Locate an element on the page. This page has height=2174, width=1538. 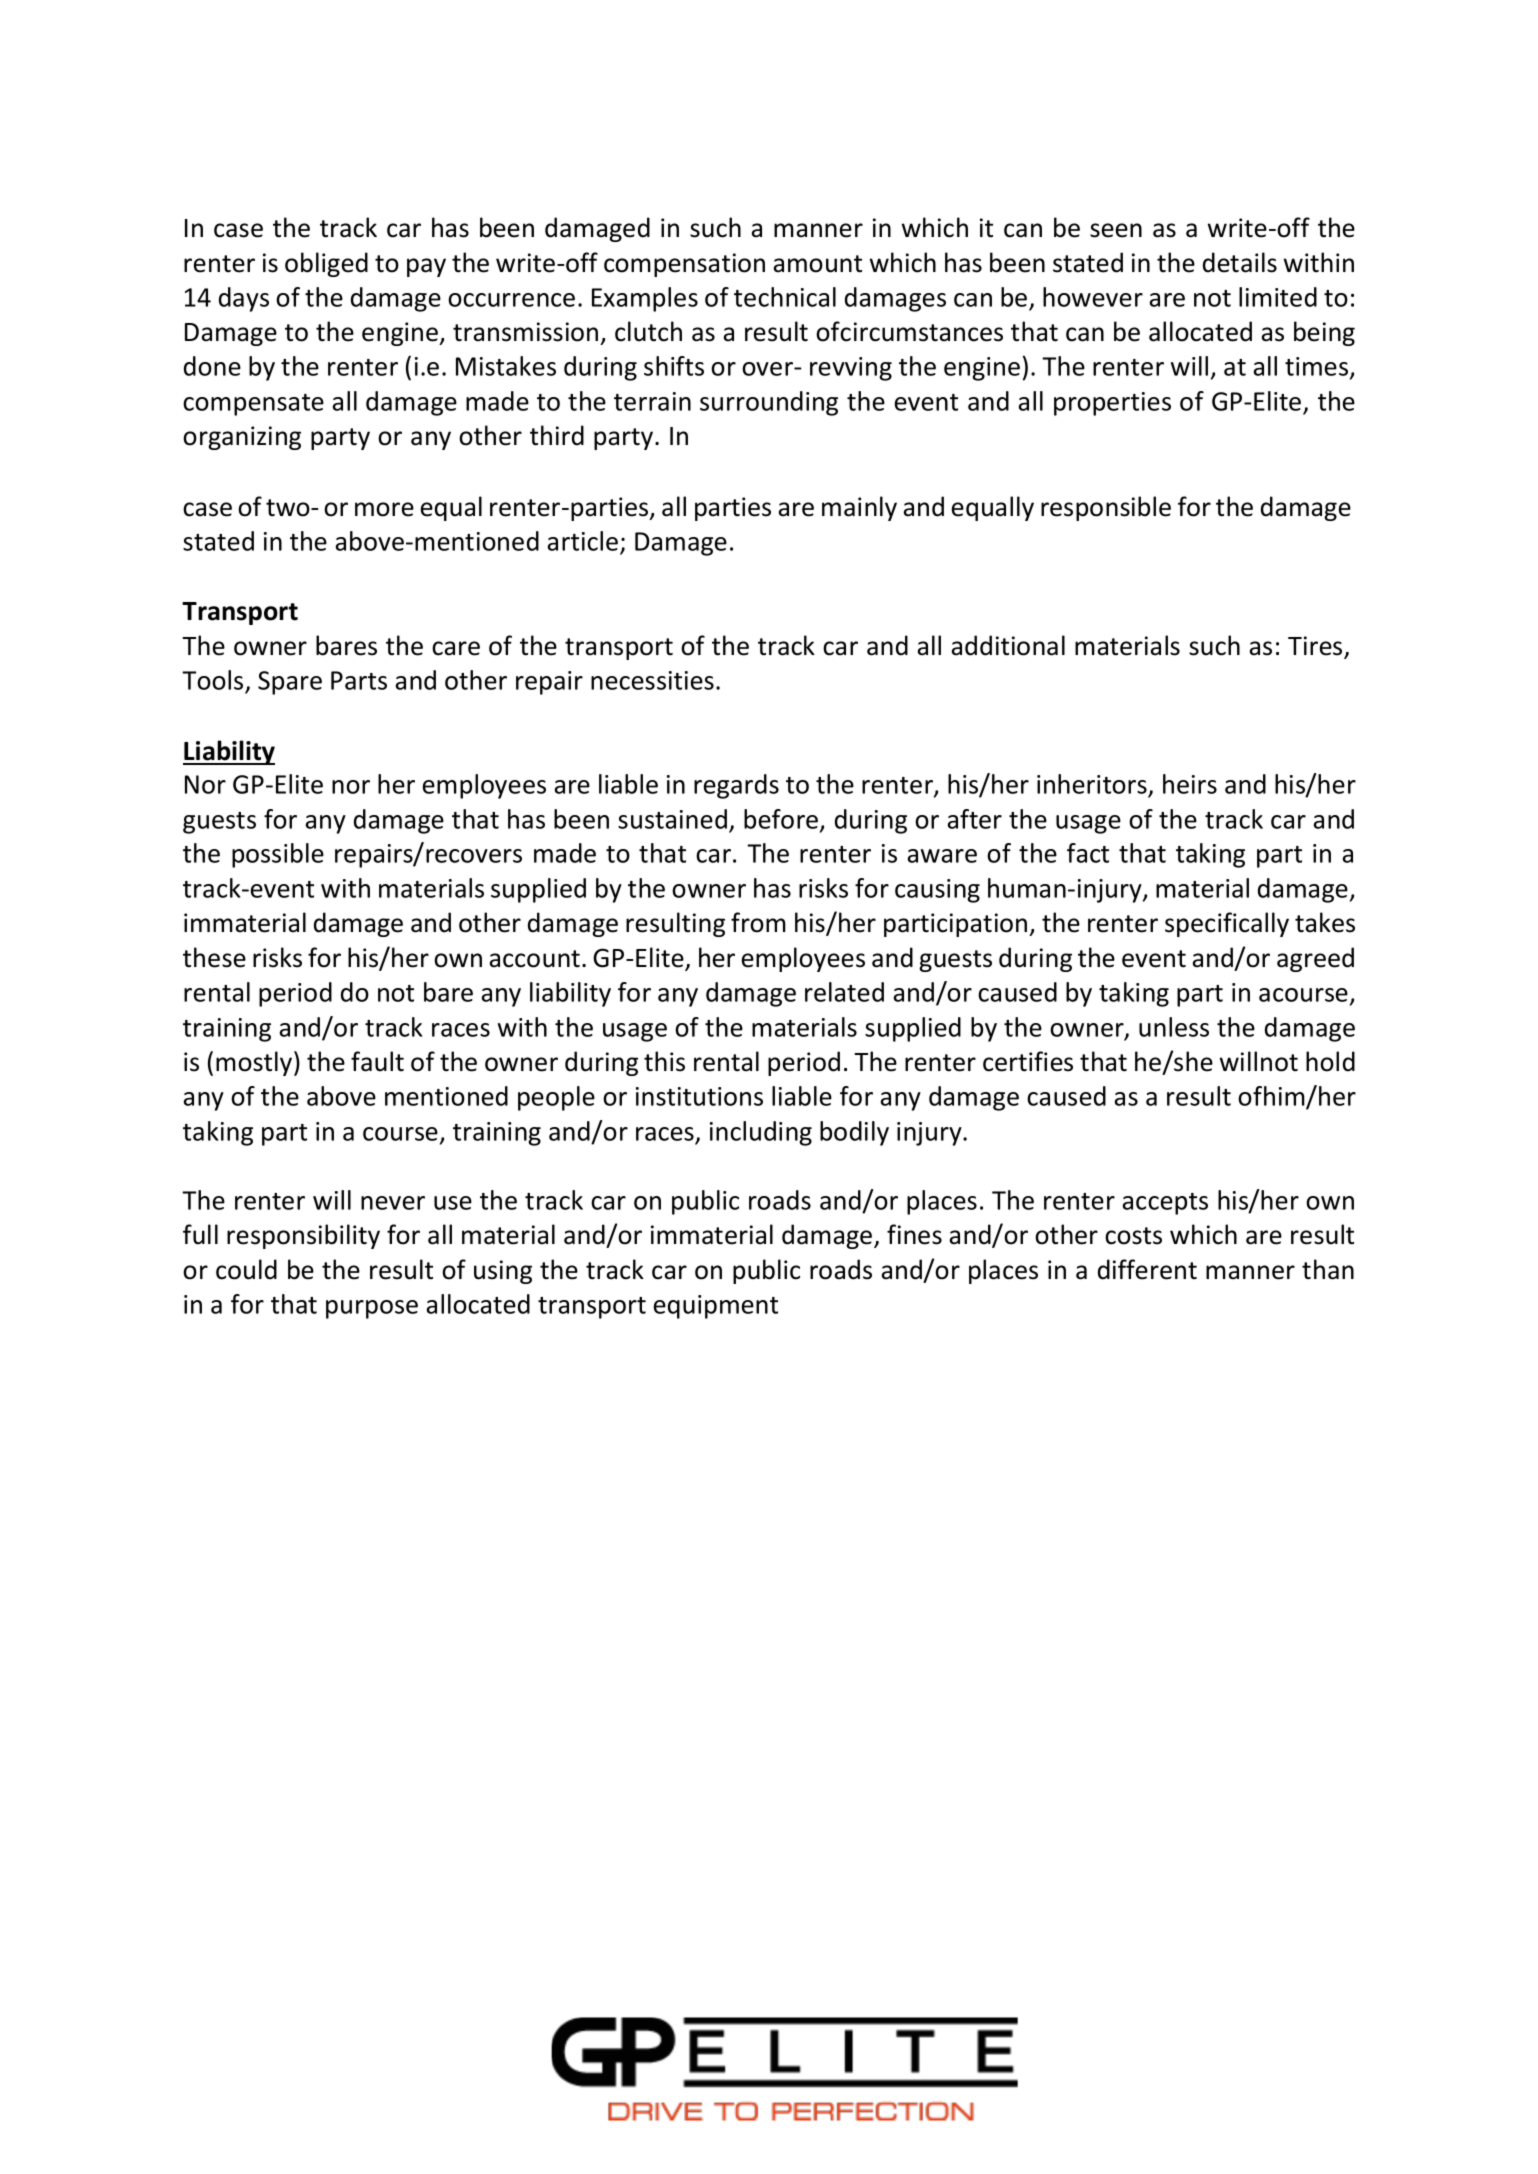
Spare is located at coordinates (290, 683).
